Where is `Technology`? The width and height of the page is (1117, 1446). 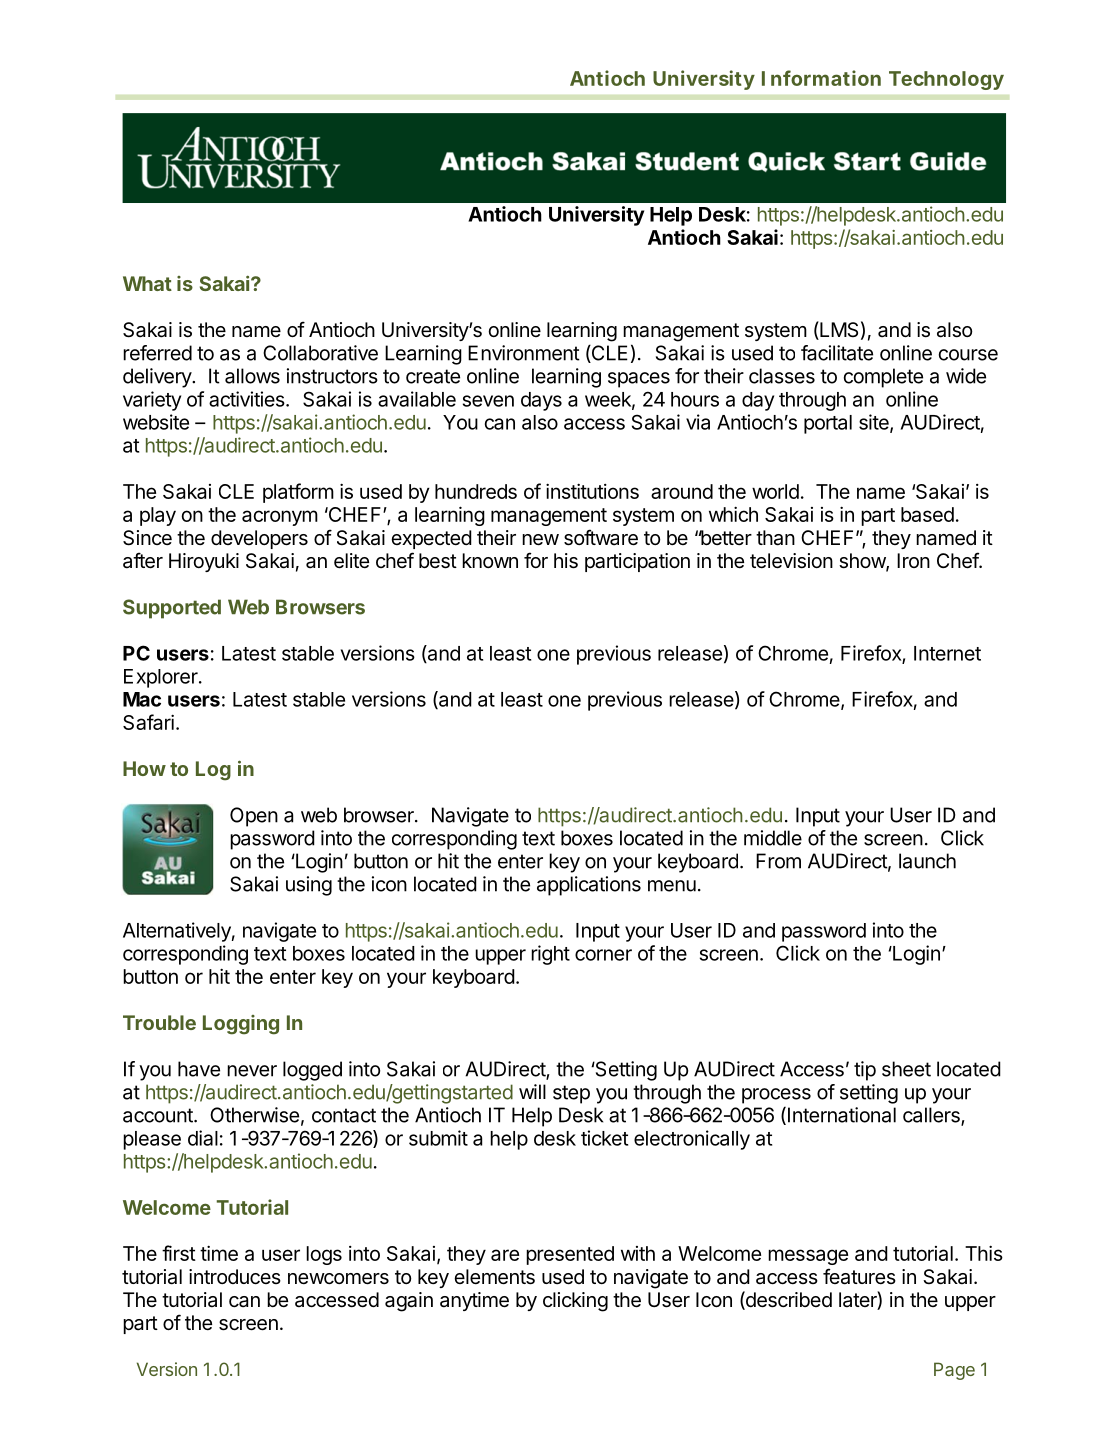
Technology is located at coordinates (946, 80).
